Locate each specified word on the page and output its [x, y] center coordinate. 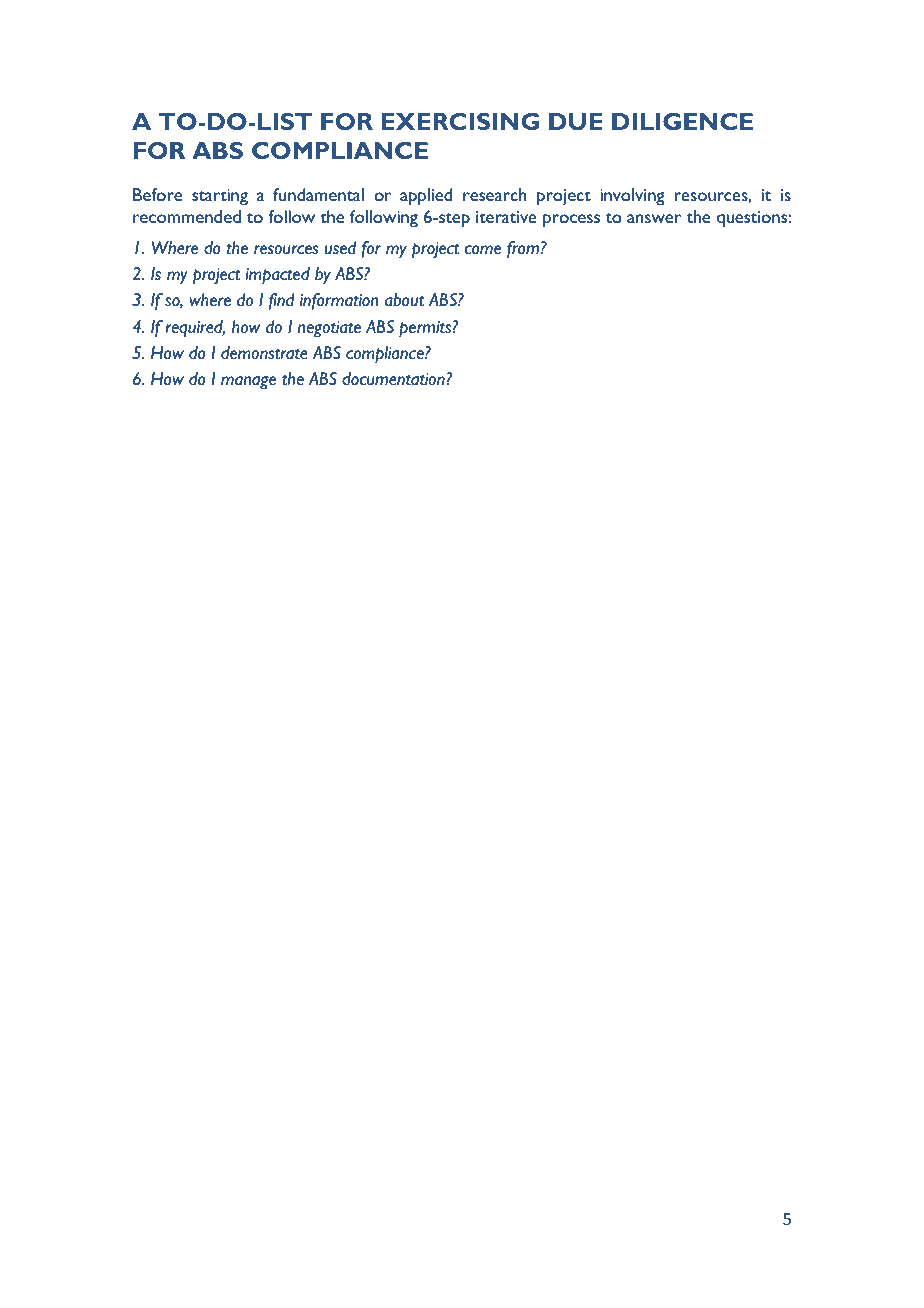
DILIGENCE [682, 121]
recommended [187, 216]
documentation [394, 379]
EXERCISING [460, 121]
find [282, 301]
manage [248, 383]
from [523, 249]
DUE [575, 121]
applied [426, 197]
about [404, 300]
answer [654, 218]
